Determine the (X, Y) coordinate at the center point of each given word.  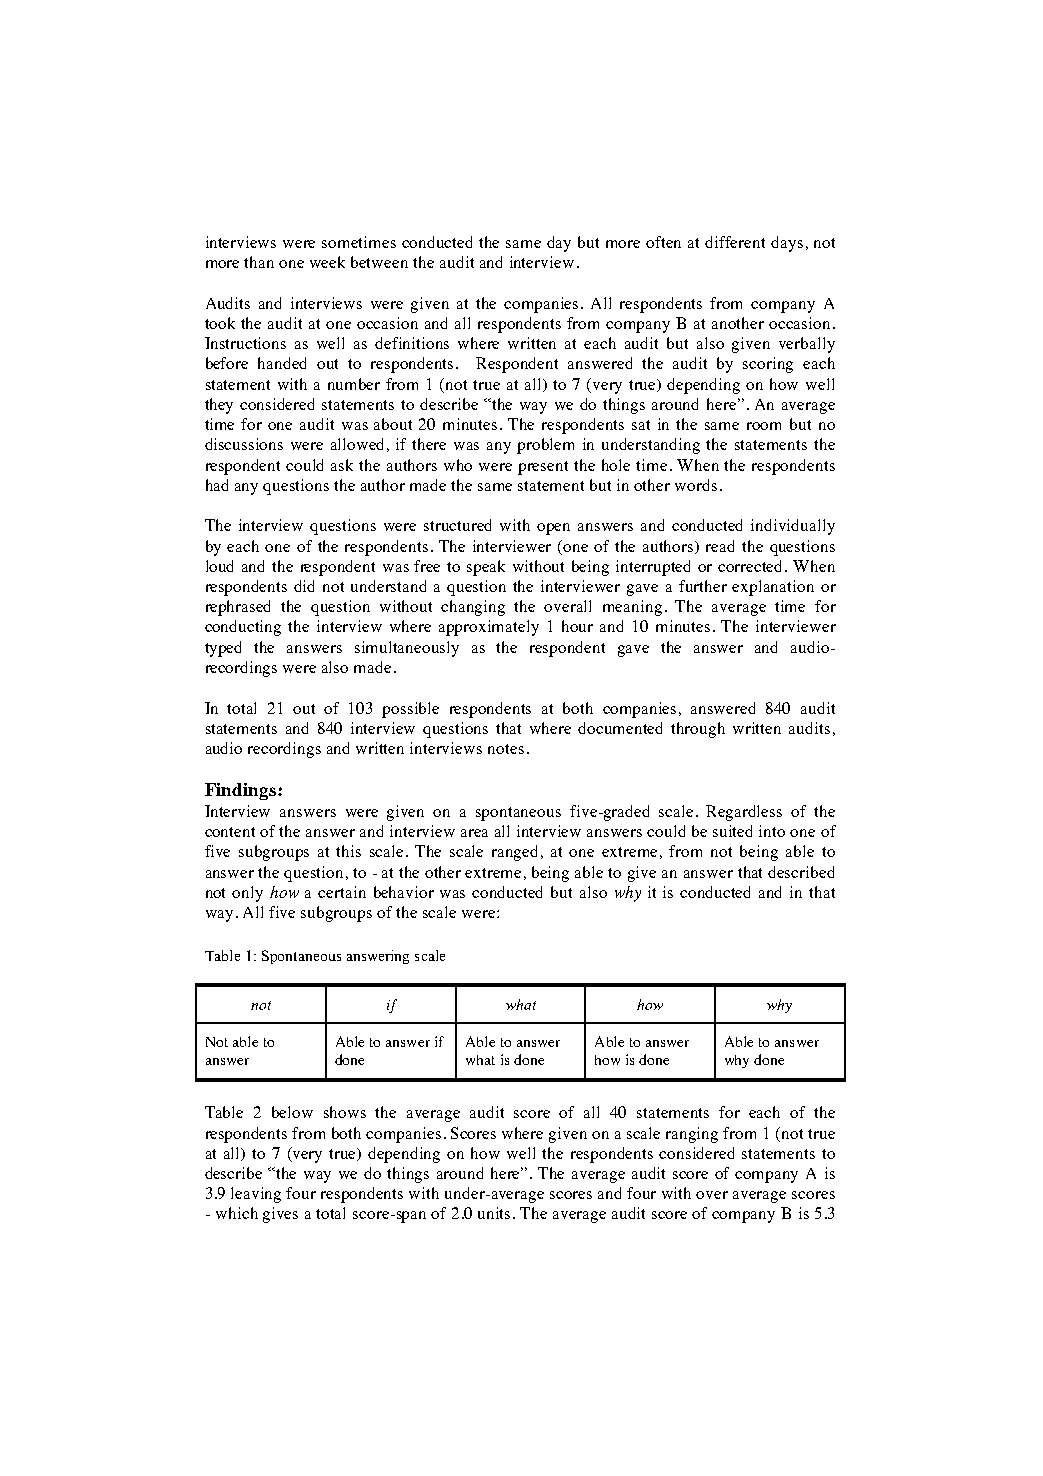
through (698, 730)
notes (506, 749)
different (735, 242)
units (496, 1213)
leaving (256, 1195)
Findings (242, 791)
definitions (412, 343)
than (259, 262)
